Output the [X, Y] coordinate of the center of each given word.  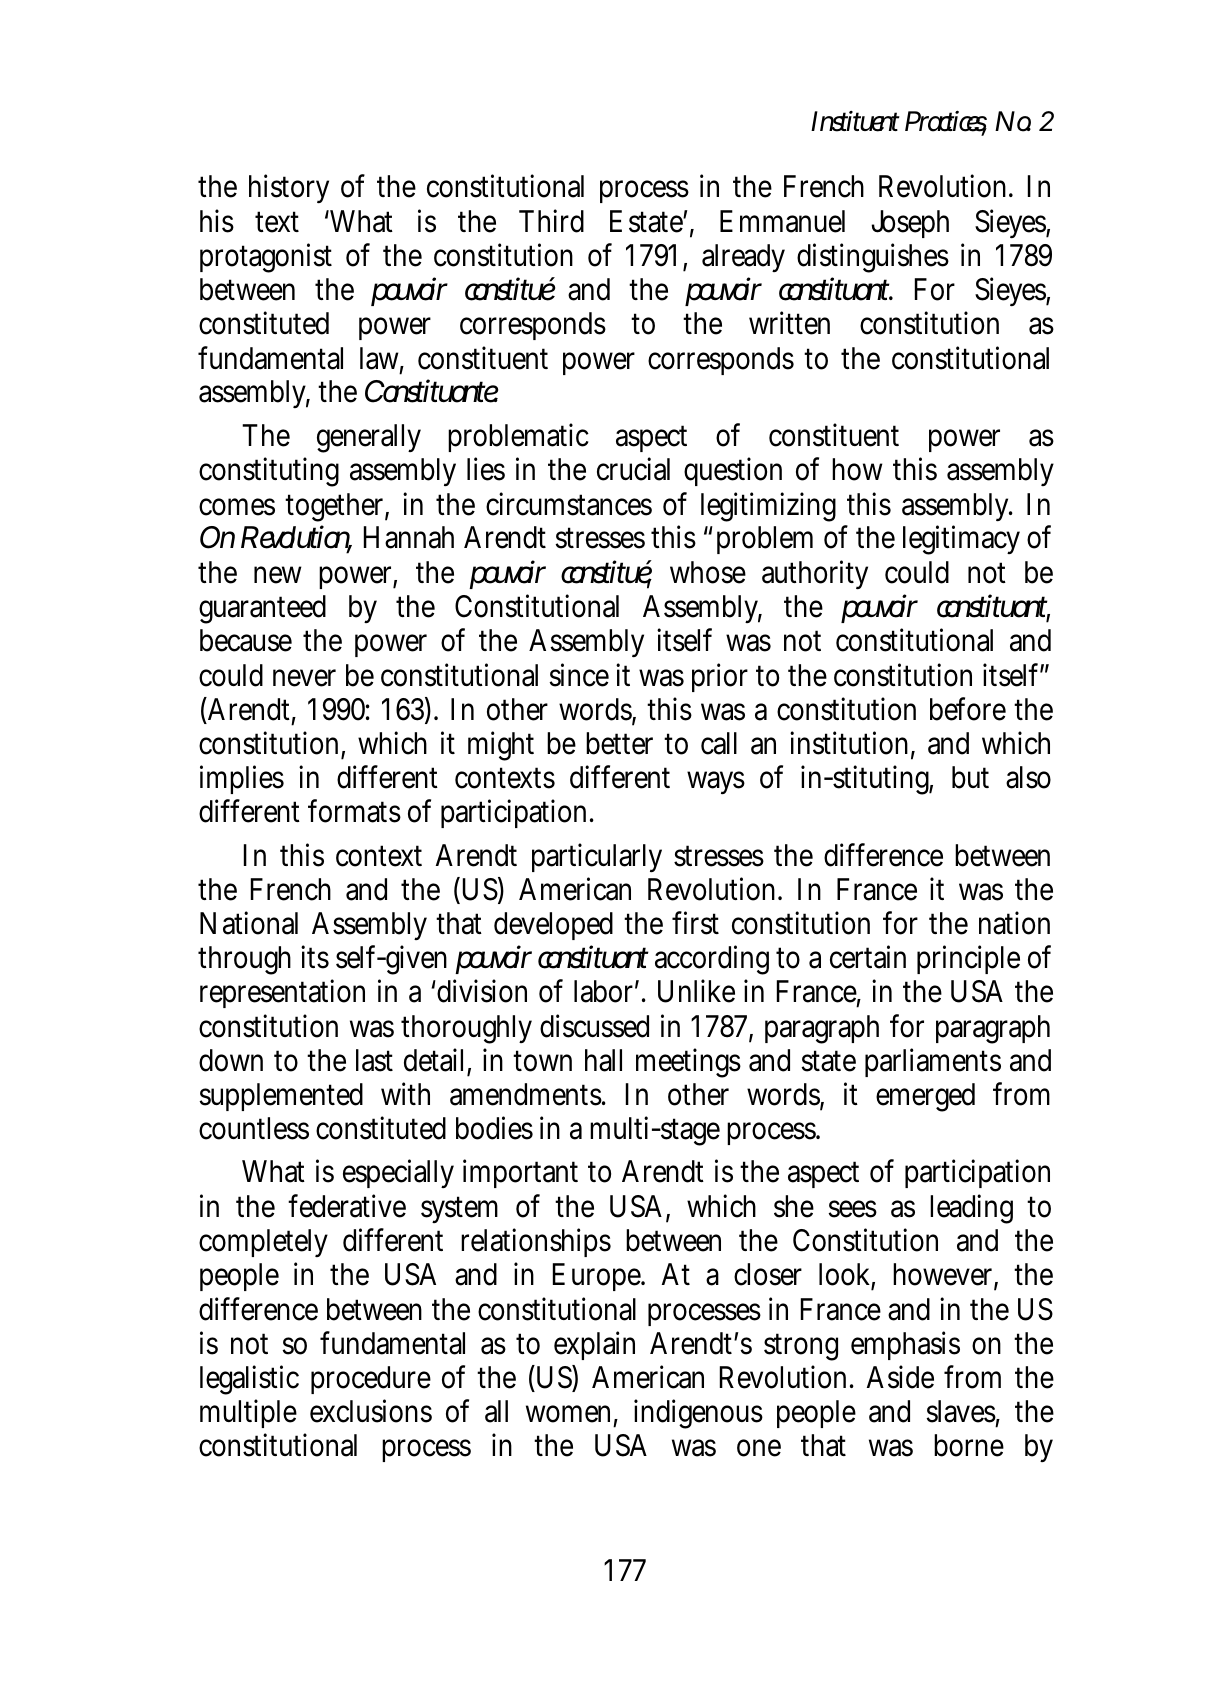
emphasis [905, 1345]
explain [594, 1345]
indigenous [698, 1414]
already [743, 258]
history [289, 188]
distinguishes [873, 258]
